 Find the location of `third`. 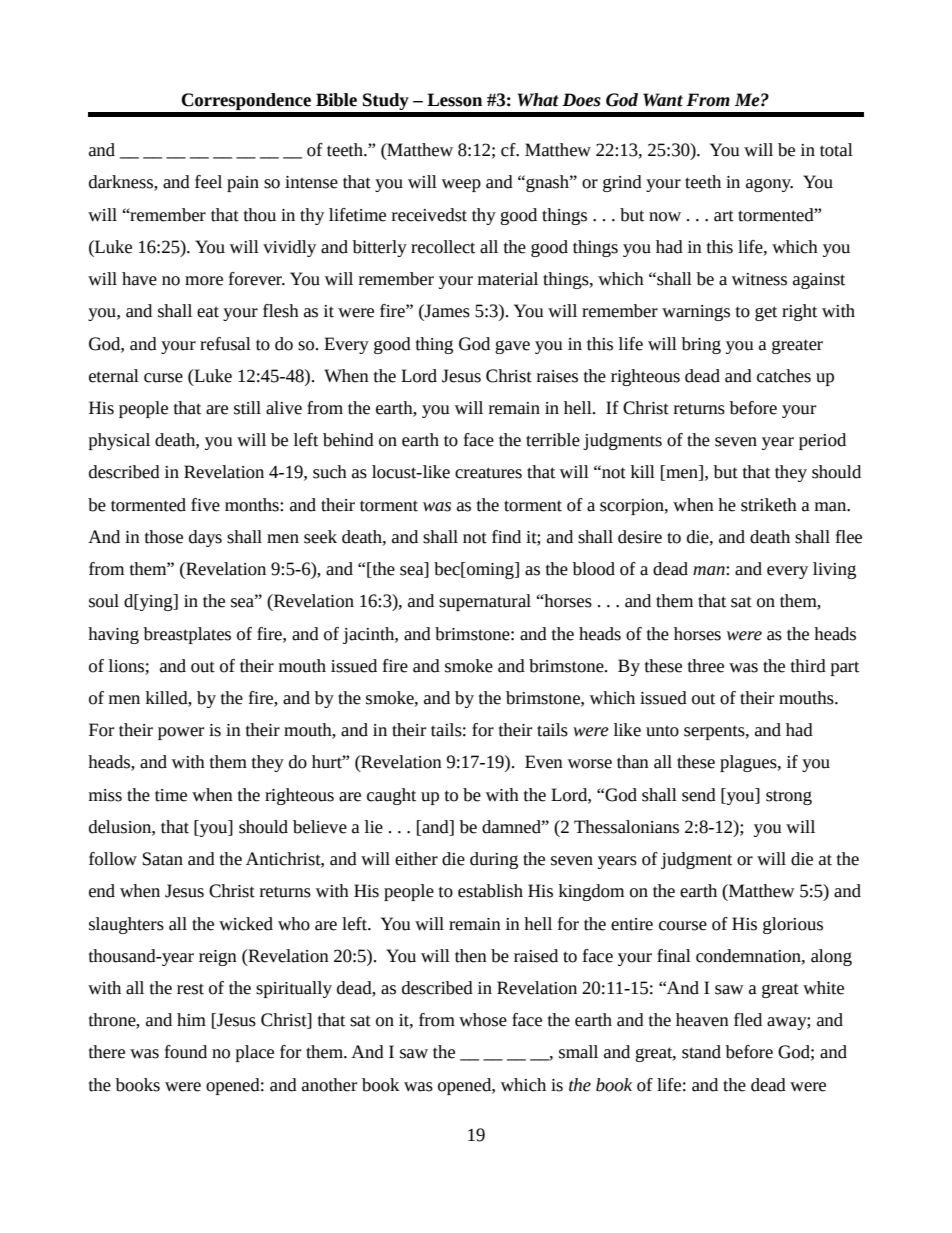

third is located at coordinates (808, 666).
